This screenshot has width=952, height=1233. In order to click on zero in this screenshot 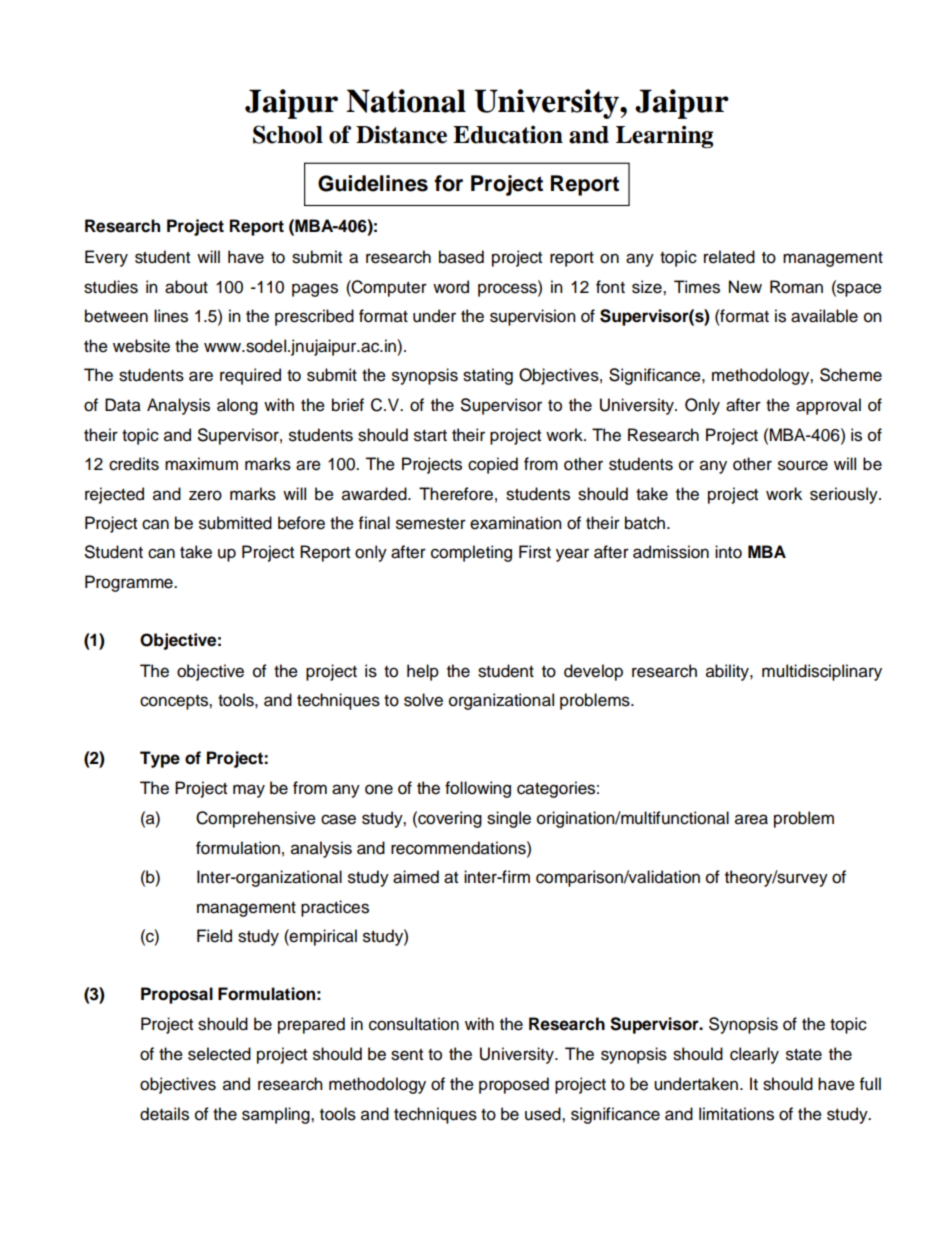, I will do `click(205, 495)`.
